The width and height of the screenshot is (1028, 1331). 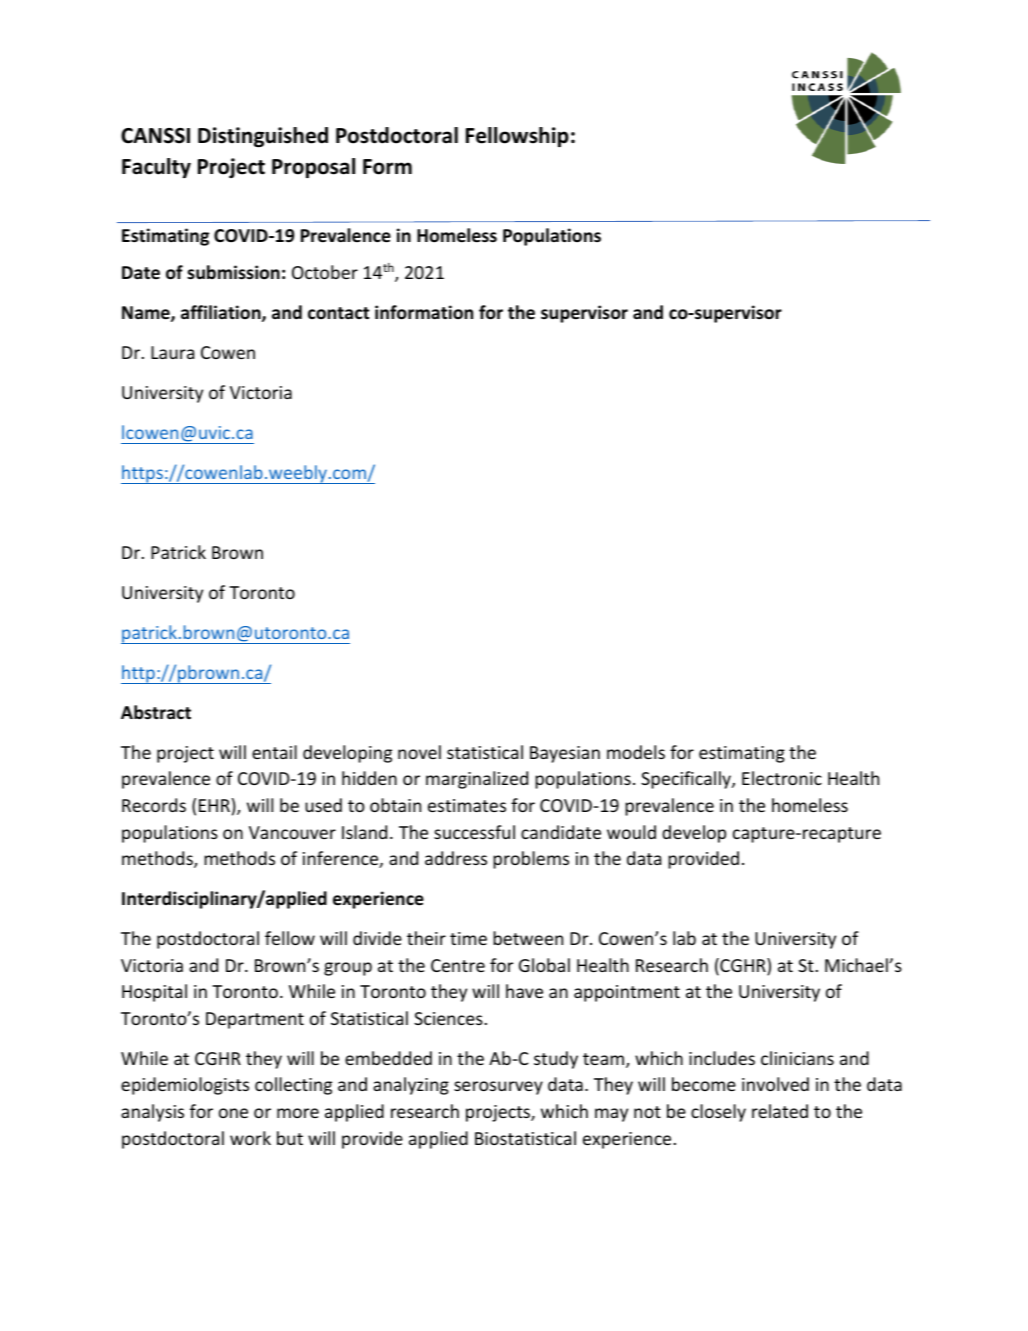 I want to click on analyzing, so click(x=411, y=1086).
